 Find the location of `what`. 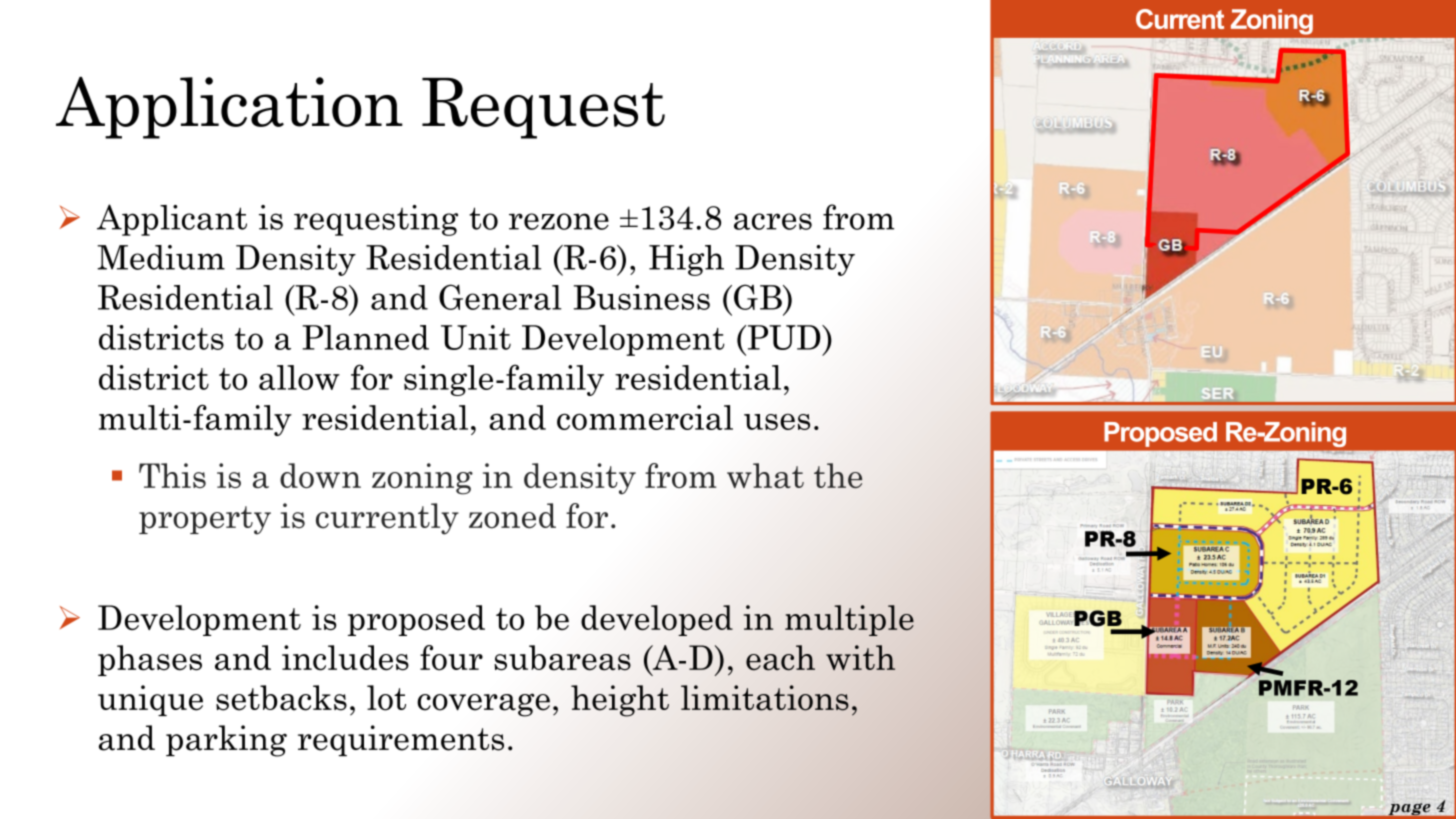

what is located at coordinates (765, 475).
